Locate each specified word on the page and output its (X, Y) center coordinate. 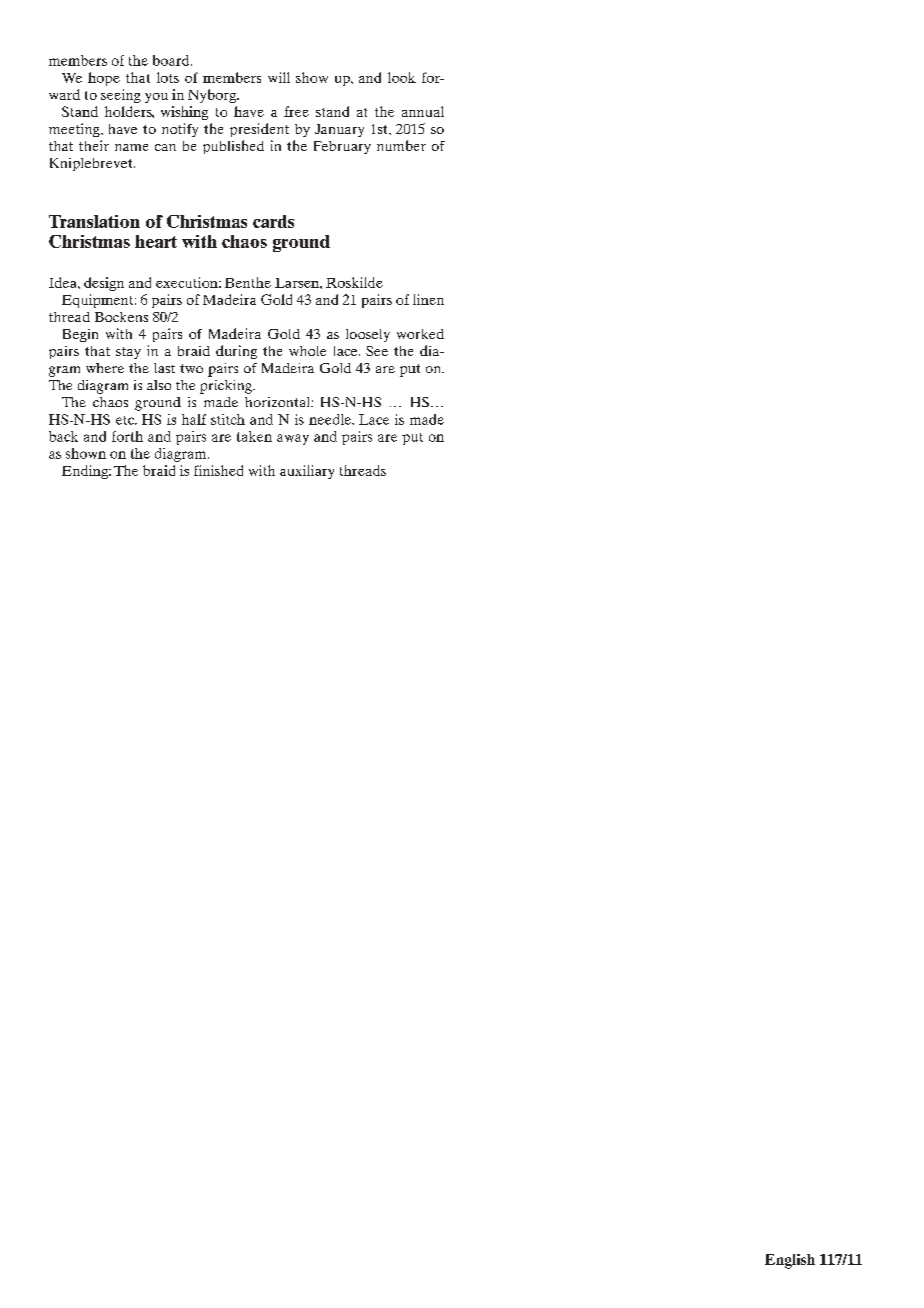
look (402, 77)
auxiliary (307, 472)
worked (420, 334)
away (293, 439)
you (156, 98)
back (63, 436)
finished (218, 470)
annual (423, 111)
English (790, 1261)
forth (127, 436)
